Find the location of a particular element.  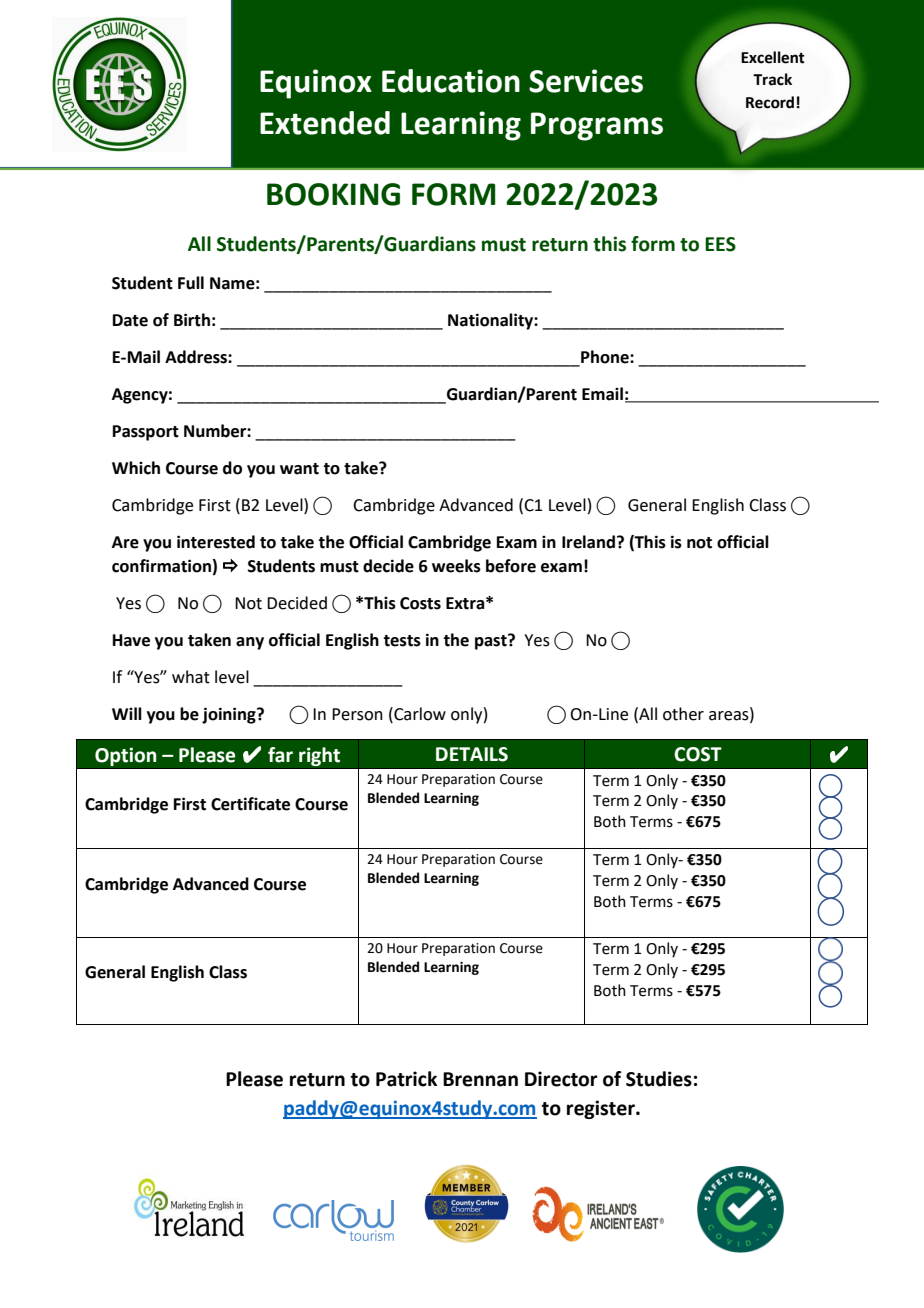

Extended is located at coordinates (325, 123).
